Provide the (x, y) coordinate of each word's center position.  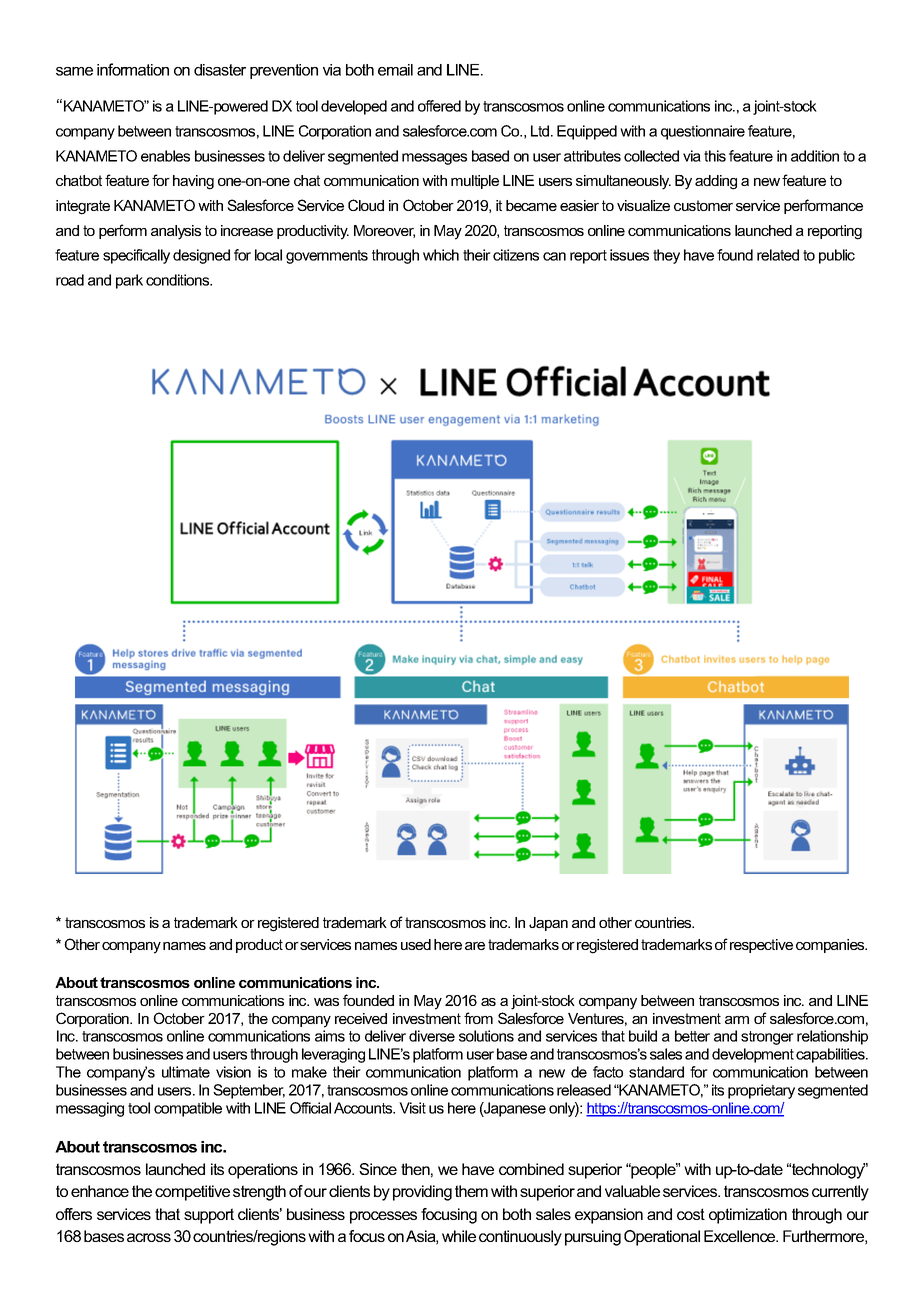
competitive (192, 1193)
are (475, 946)
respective (761, 946)
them (471, 1191)
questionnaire (703, 132)
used (416, 944)
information (133, 69)
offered (439, 106)
